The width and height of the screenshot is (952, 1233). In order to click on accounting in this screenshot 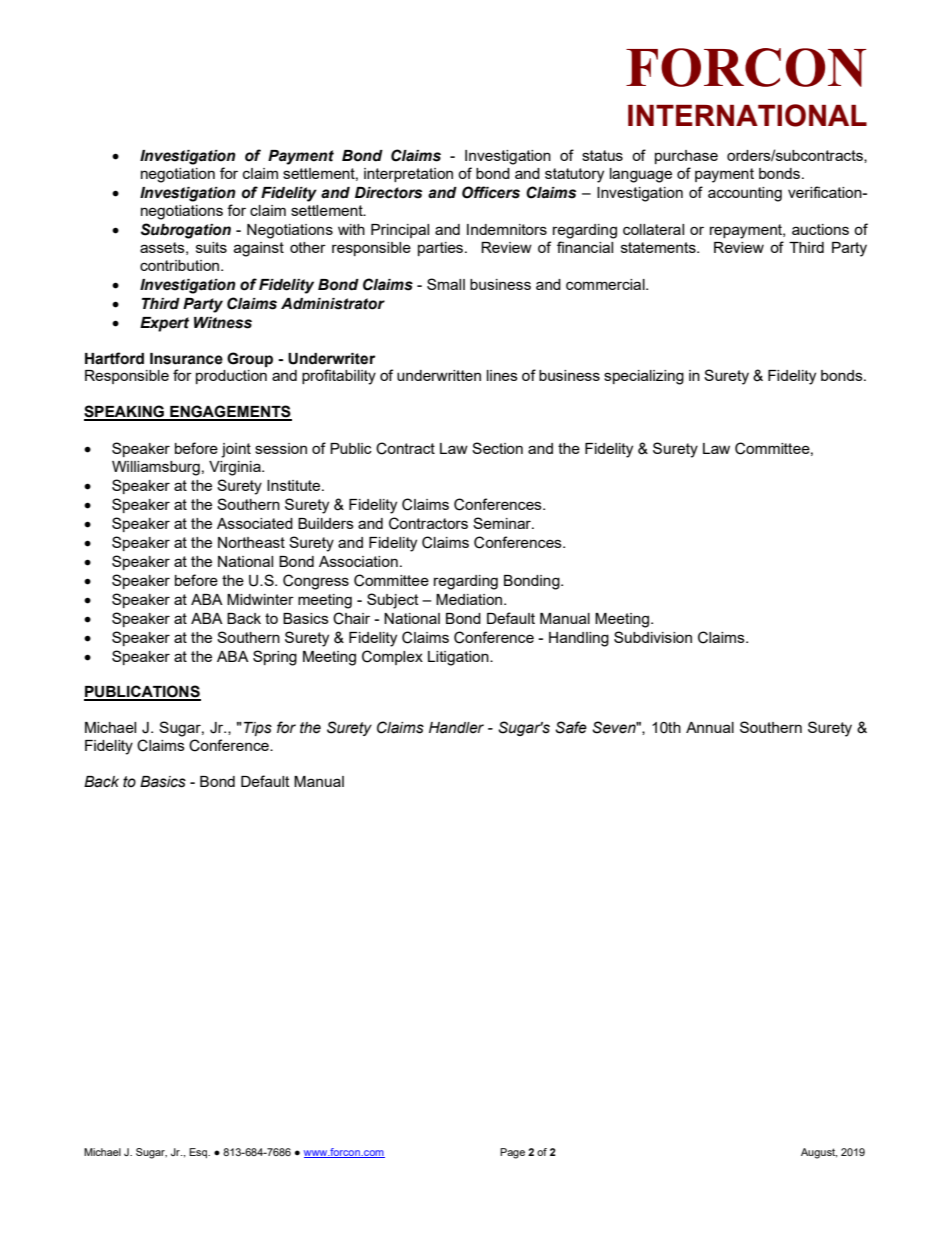, I will do `click(745, 194)`.
